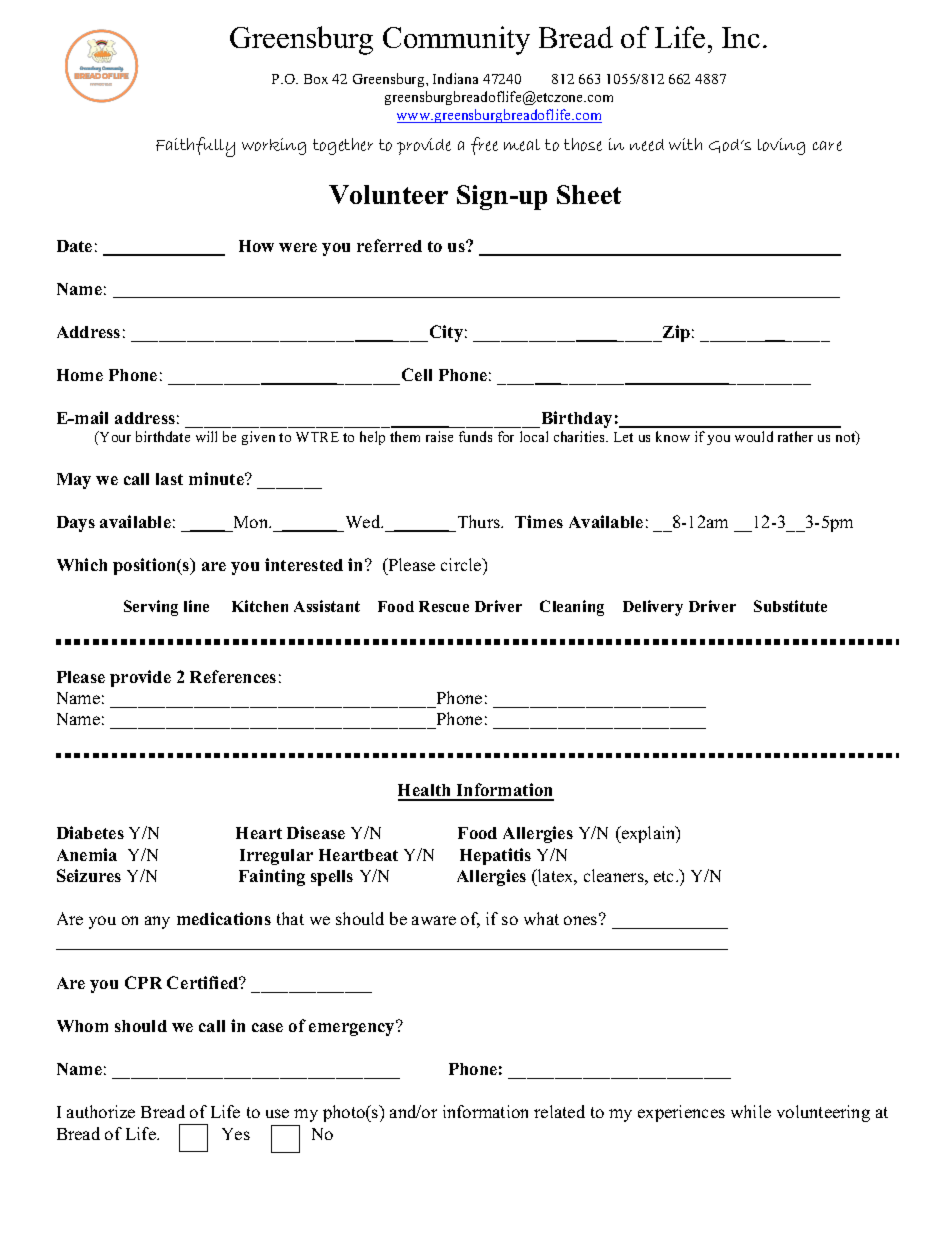  Describe the element at coordinates (495, 856) in the page. I see `Hepatitis` at that location.
